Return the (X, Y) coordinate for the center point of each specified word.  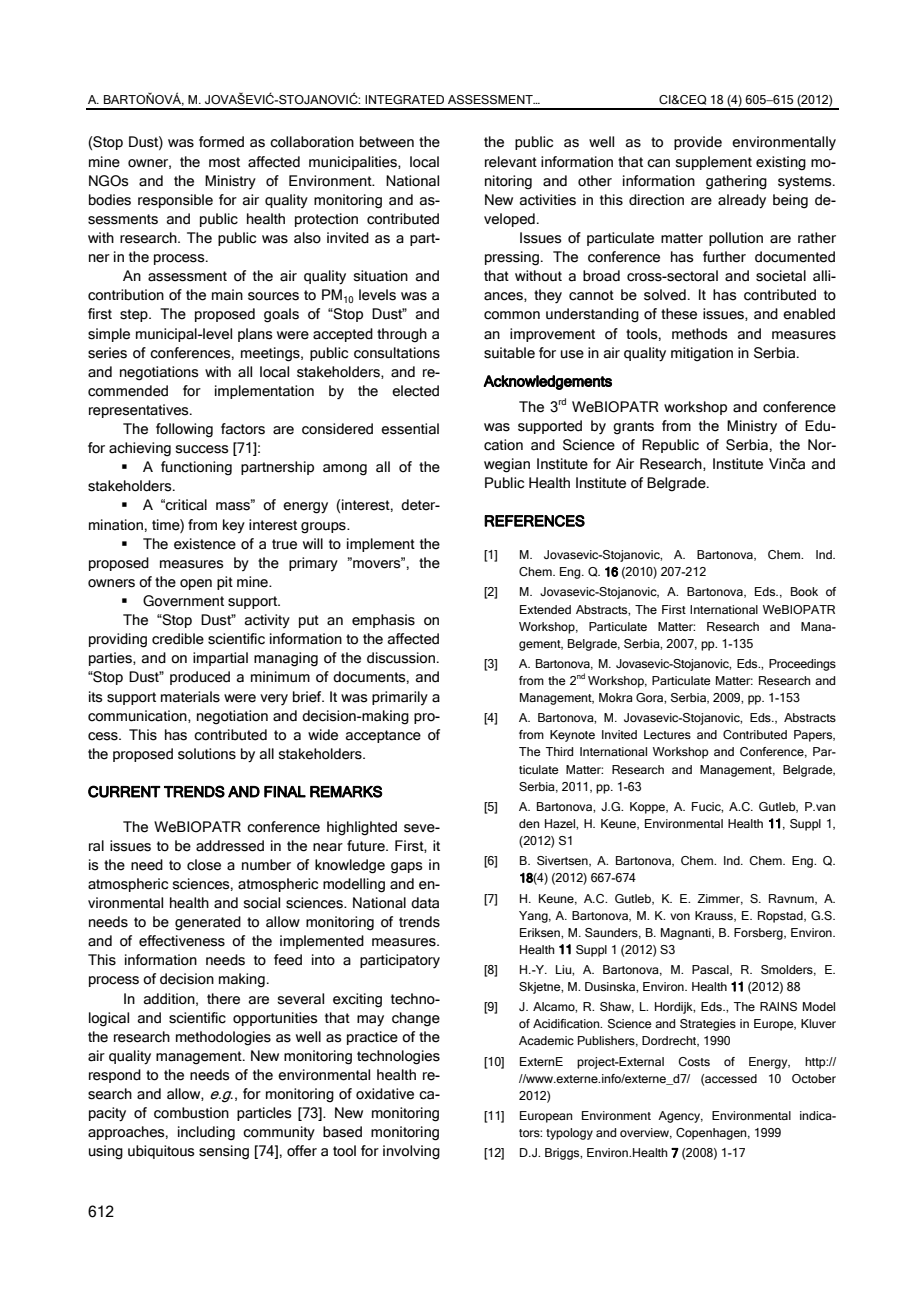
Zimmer (720, 899)
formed (221, 142)
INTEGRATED (404, 99)
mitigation (702, 354)
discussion (401, 658)
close (204, 865)
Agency (680, 1117)
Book (804, 591)
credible (178, 639)
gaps (407, 868)
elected (415, 391)
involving (411, 1152)
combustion (191, 1113)
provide (698, 143)
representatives (140, 411)
